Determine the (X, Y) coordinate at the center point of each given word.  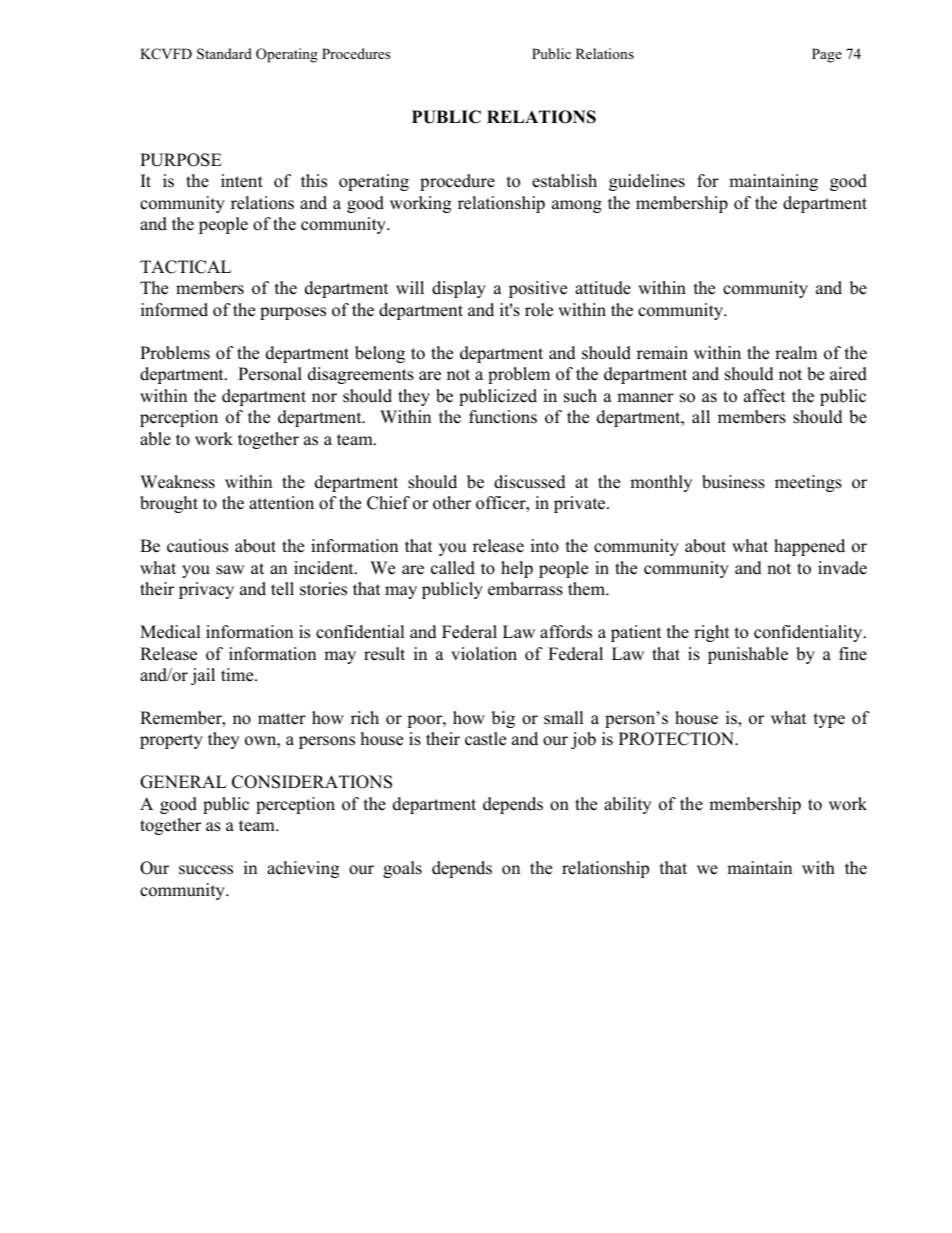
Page (827, 55)
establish (564, 181)
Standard (224, 54)
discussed (530, 482)
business (733, 482)
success (206, 870)
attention (281, 503)
